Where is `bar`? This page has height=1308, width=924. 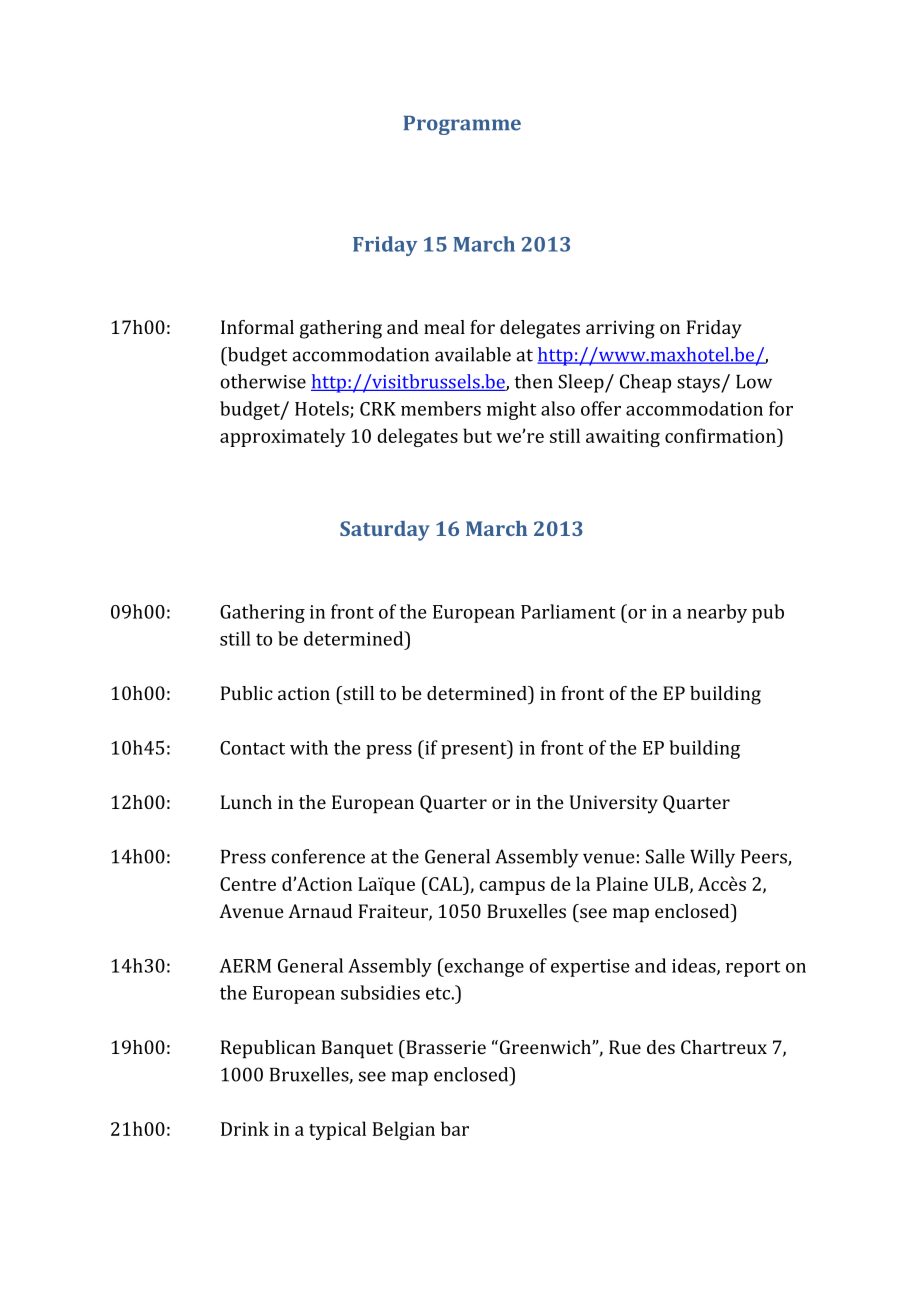
bar is located at coordinates (455, 1128).
